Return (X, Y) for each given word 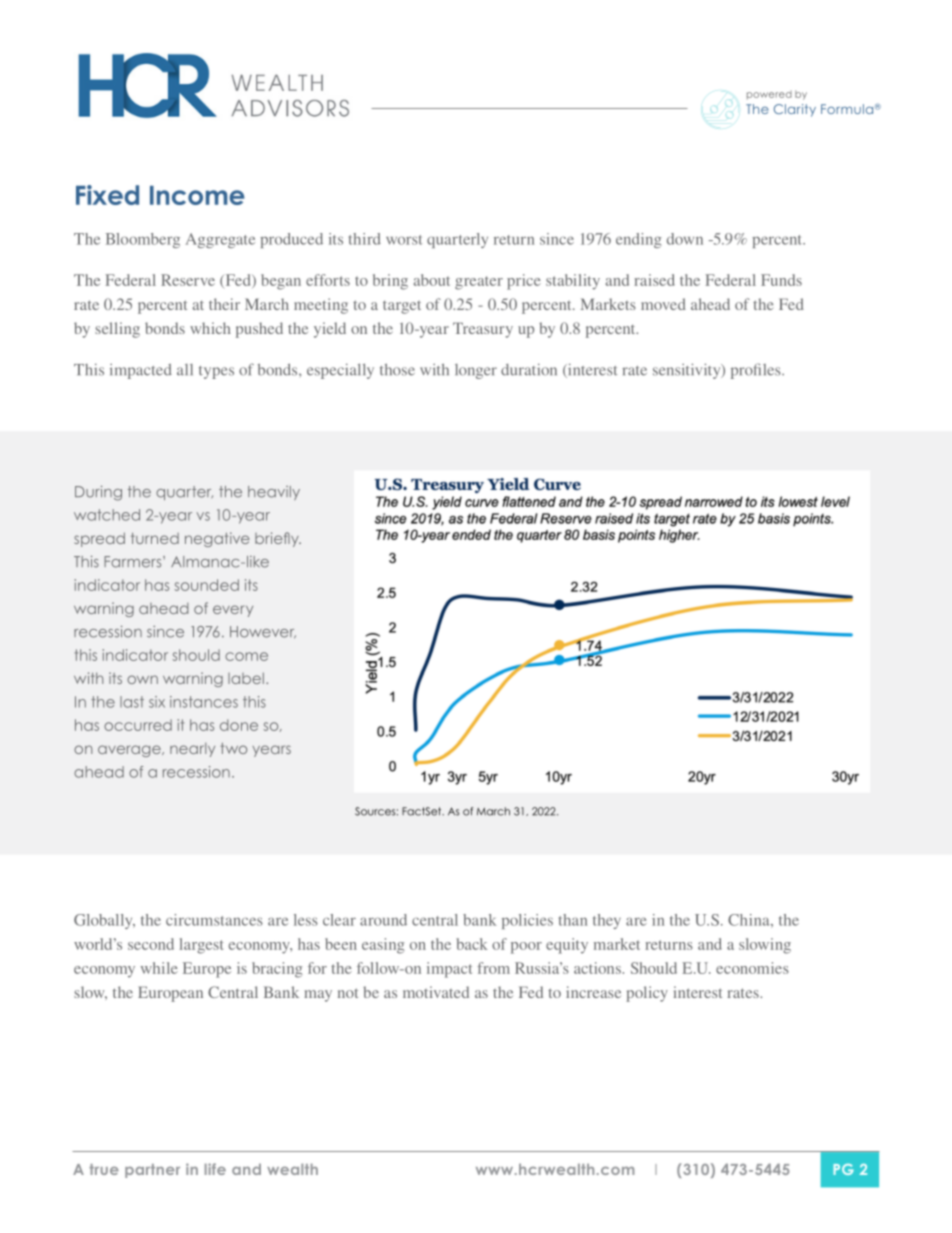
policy (647, 994)
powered (769, 95)
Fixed (107, 195)
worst (404, 240)
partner (152, 1171)
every (233, 611)
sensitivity (688, 371)
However (263, 632)
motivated (436, 992)
